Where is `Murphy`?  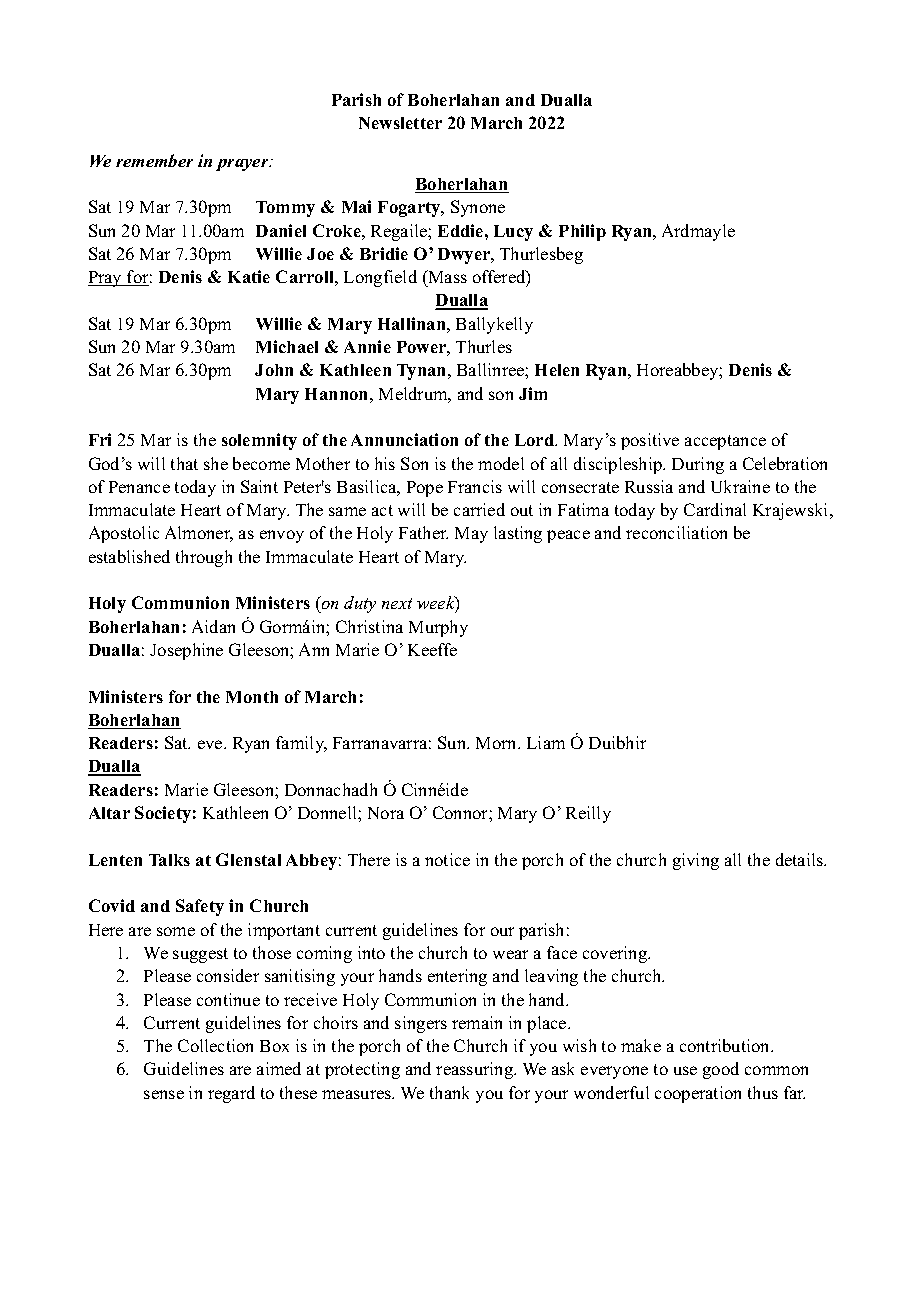 Murphy is located at coordinates (438, 628).
